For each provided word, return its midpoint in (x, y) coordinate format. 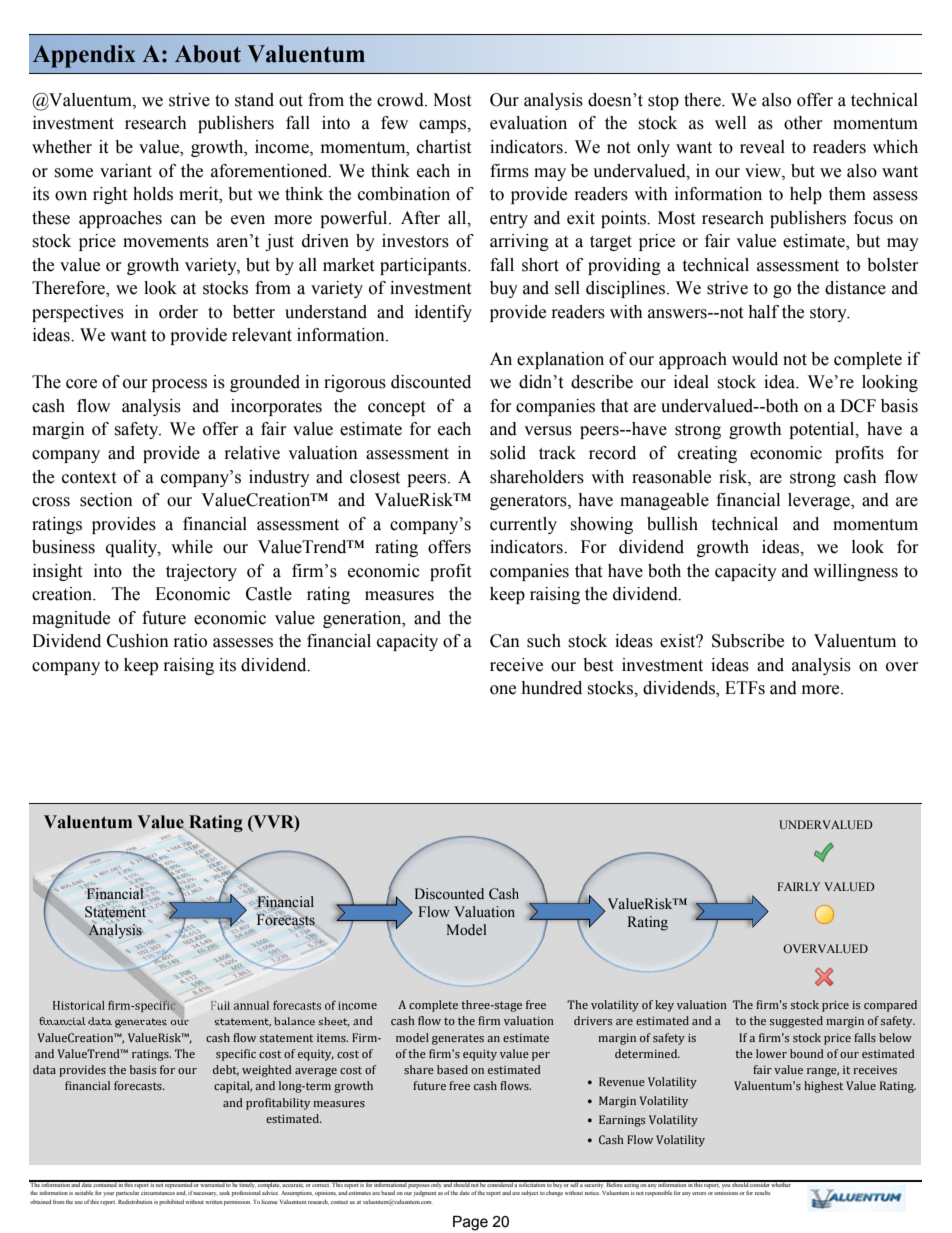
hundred (551, 688)
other (803, 123)
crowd (401, 100)
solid (508, 453)
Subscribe (748, 641)
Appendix (84, 56)
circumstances (158, 1193)
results (762, 1193)
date (464, 1193)
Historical (79, 1005)
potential (823, 430)
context (89, 478)
